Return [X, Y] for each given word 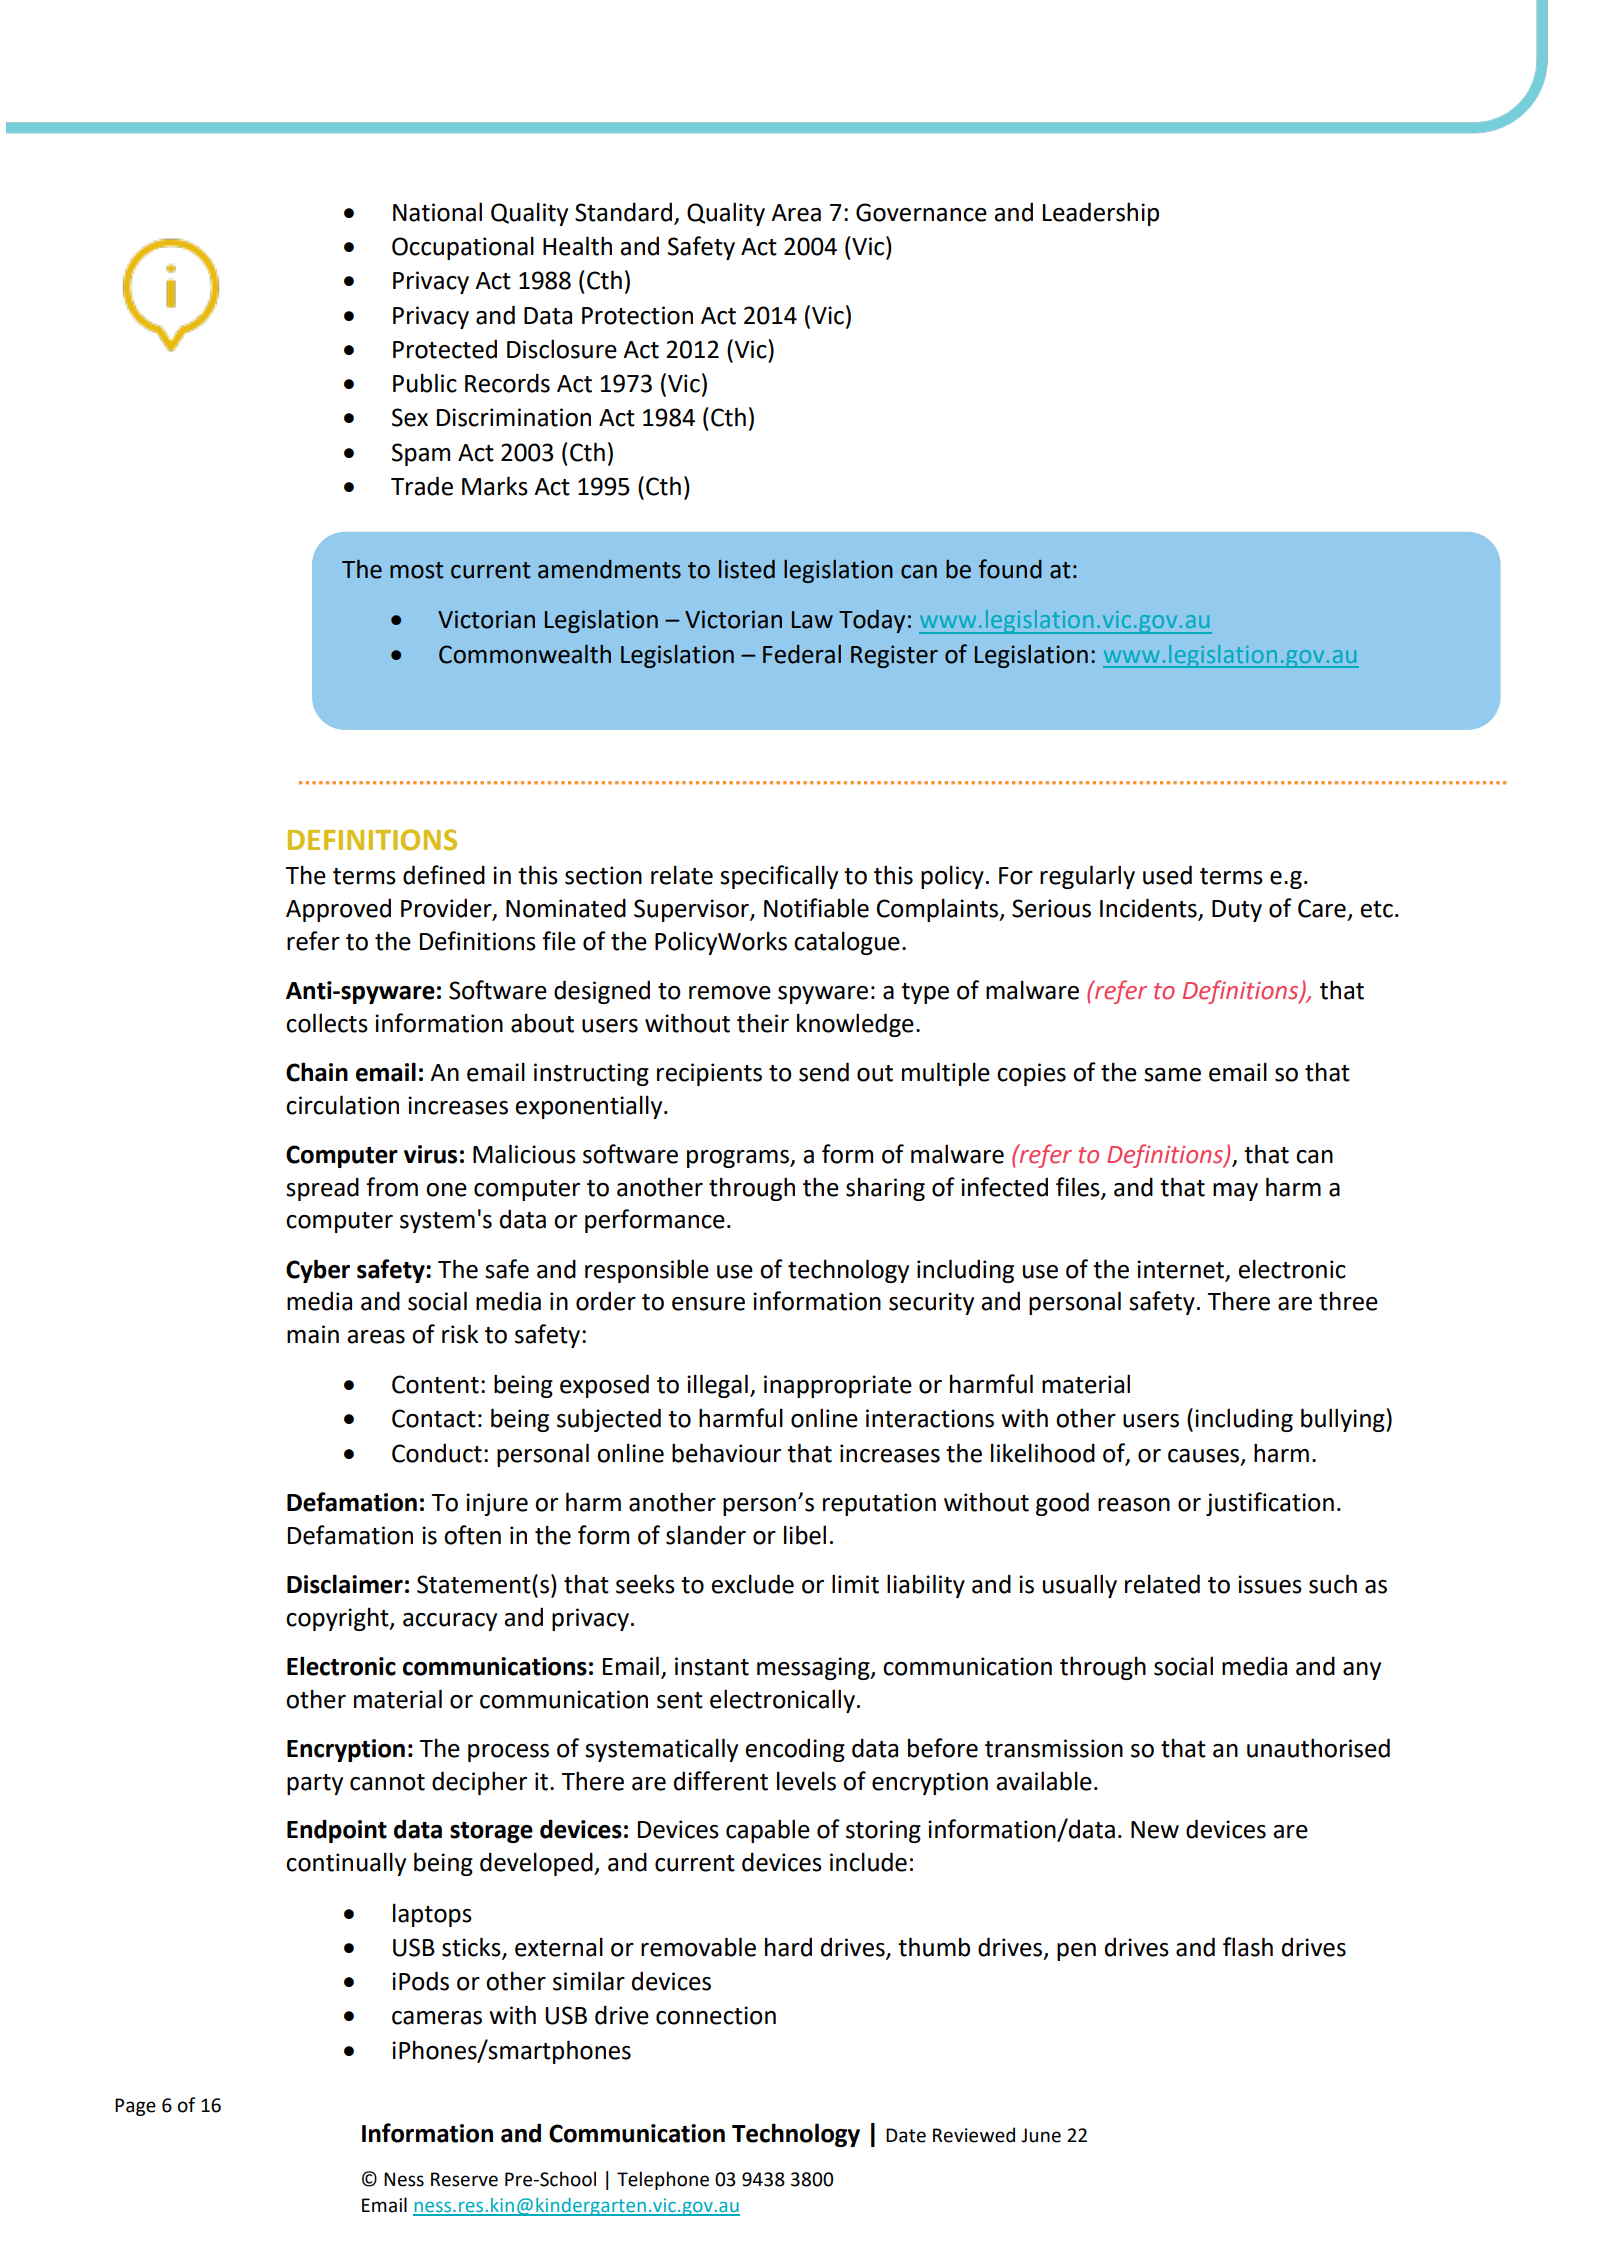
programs [739, 1159]
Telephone [663, 2180]
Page [135, 2107]
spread [322, 1189]
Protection [637, 315]
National [437, 212]
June [1041, 2135]
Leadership [1101, 214]
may [1235, 1192]
